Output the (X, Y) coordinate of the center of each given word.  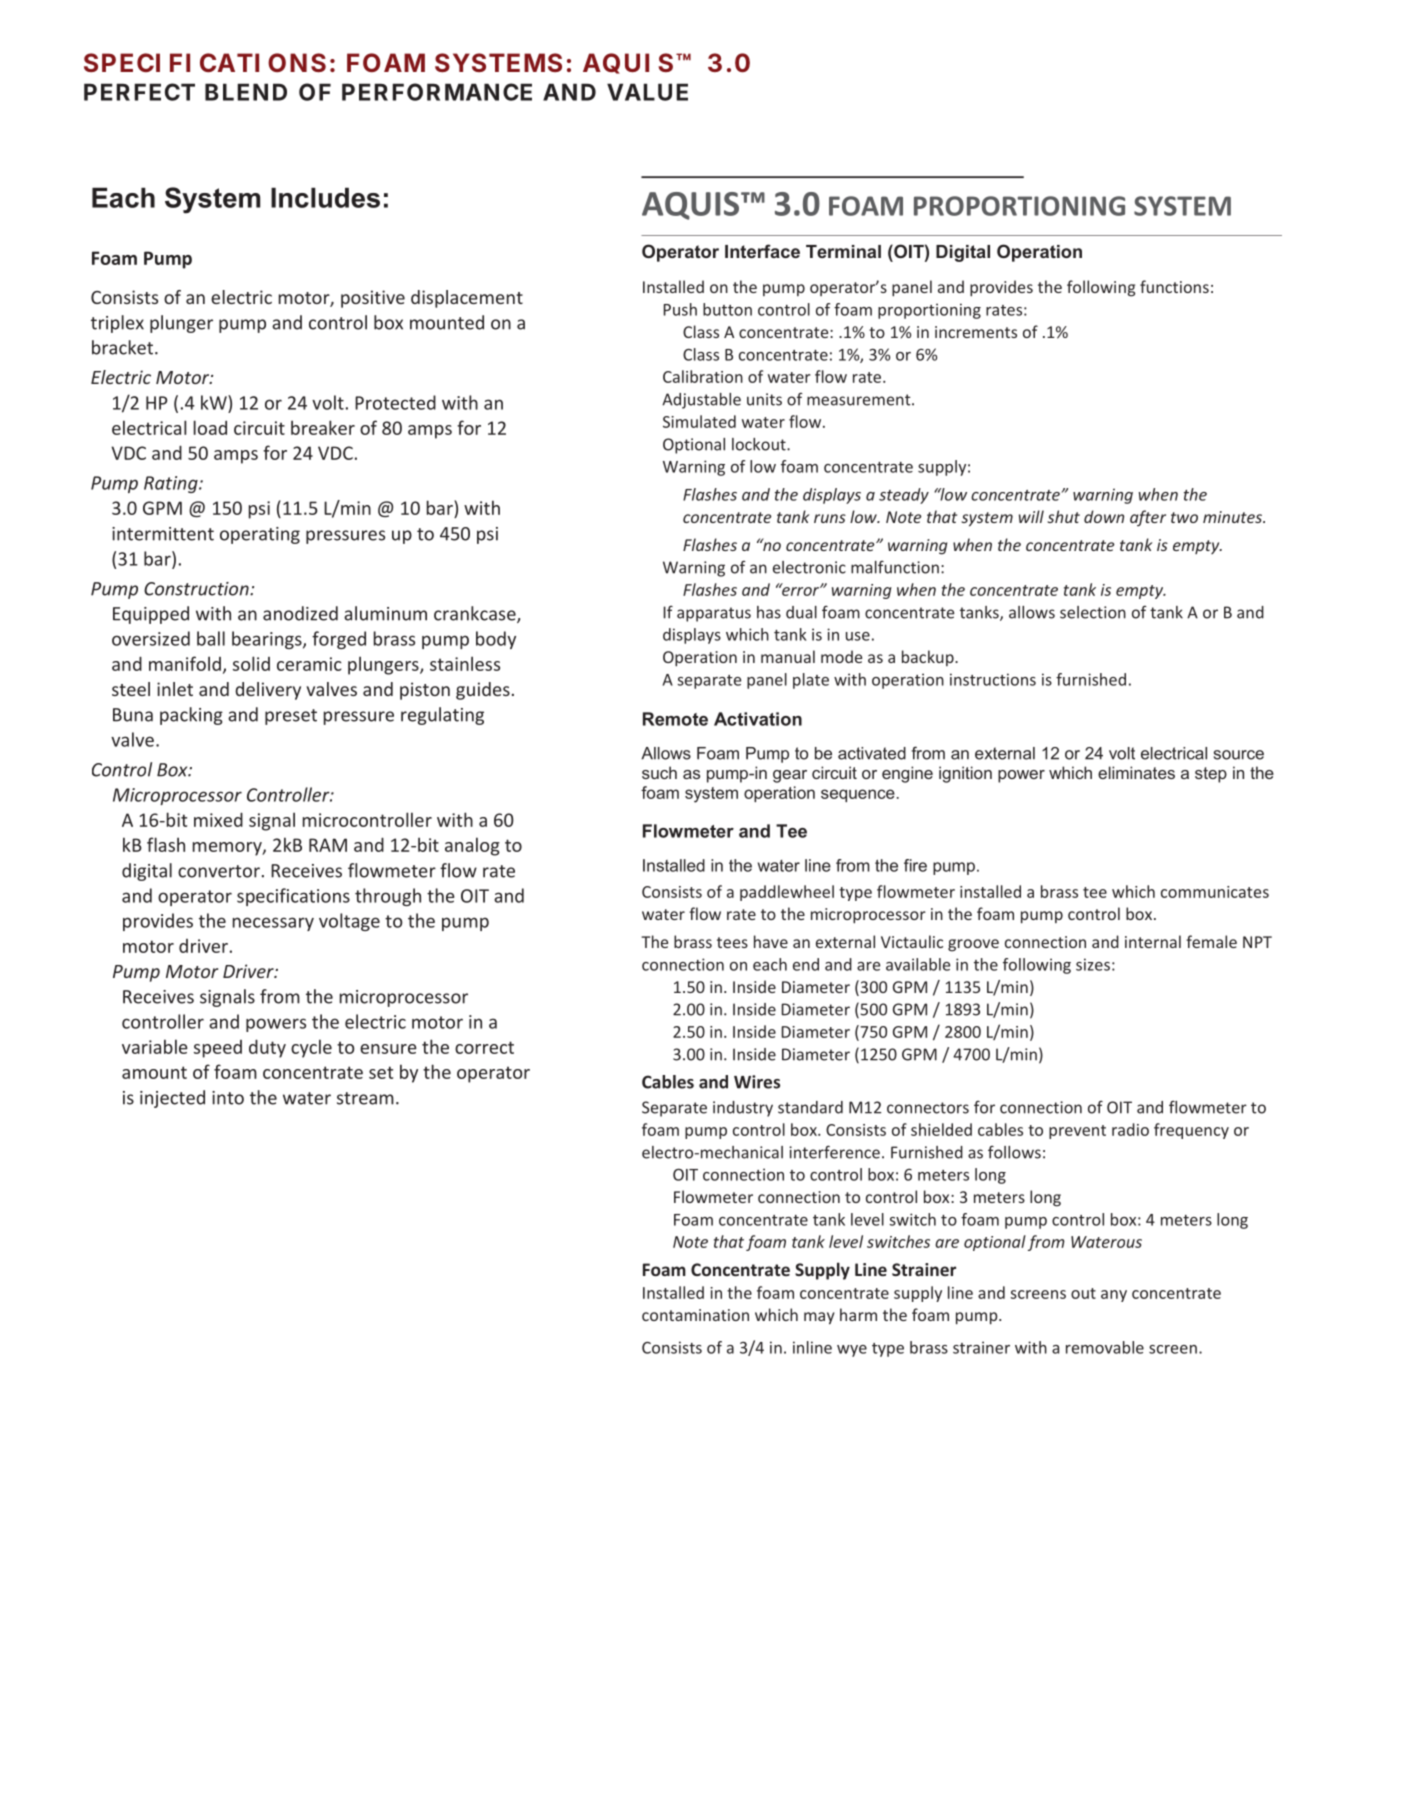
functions (1174, 286)
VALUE (647, 92)
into (228, 1098)
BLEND (246, 92)
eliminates (1136, 772)
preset (291, 717)
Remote (675, 719)
